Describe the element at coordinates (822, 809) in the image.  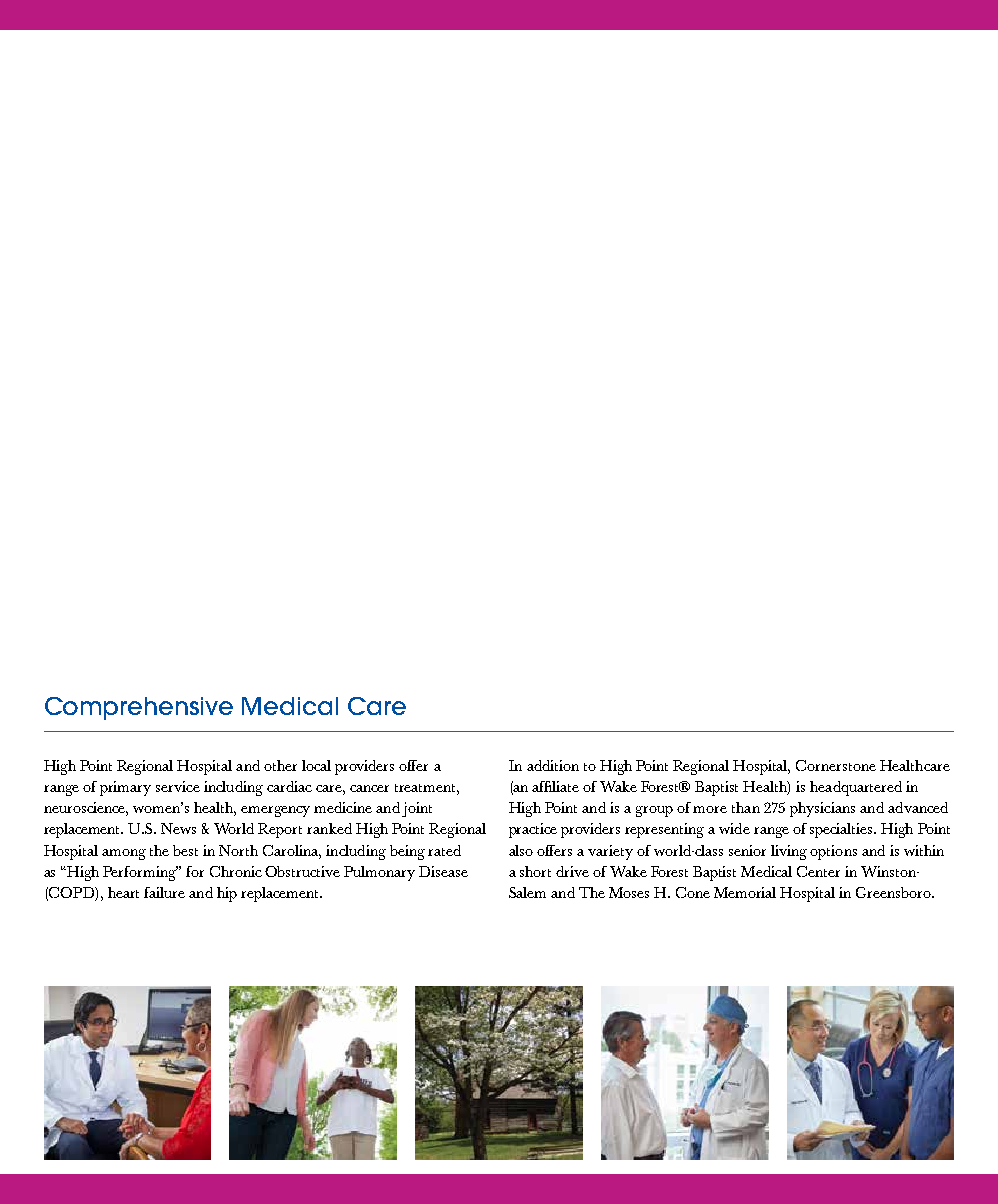
I see `physicians` at that location.
